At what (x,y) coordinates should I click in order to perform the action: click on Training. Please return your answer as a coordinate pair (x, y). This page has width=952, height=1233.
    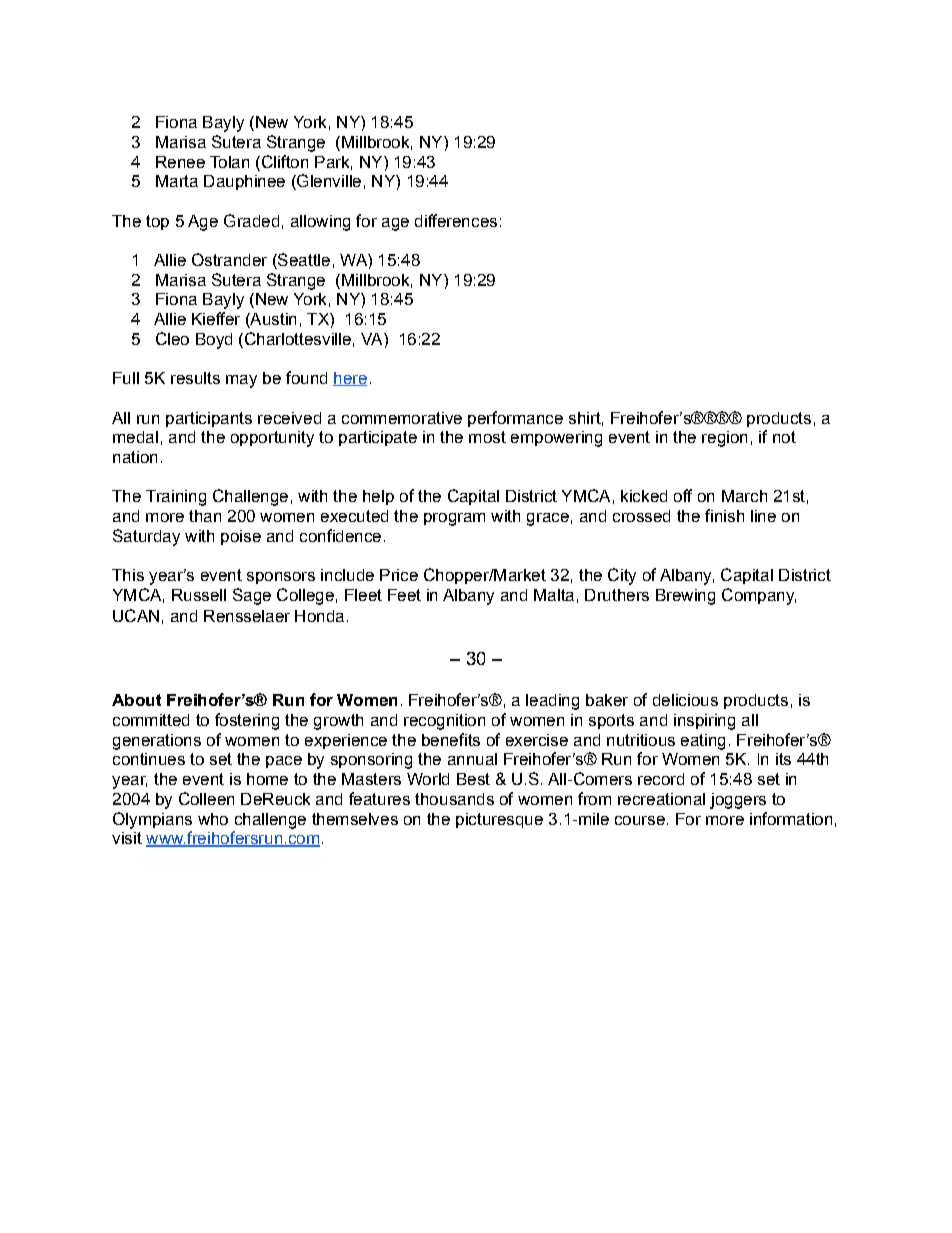
    Looking at the image, I should click on (176, 498).
